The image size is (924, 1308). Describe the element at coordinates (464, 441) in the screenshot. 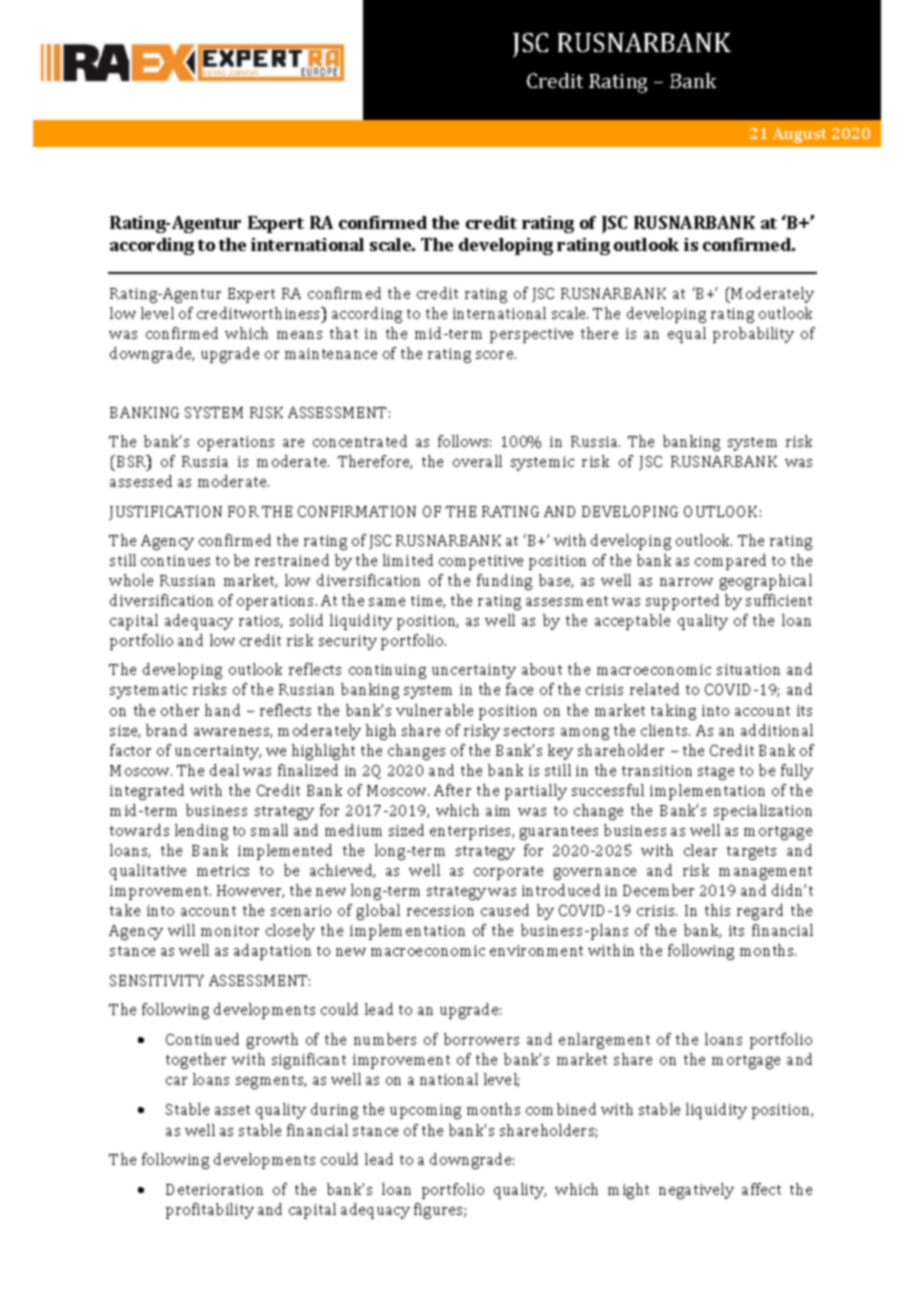

I see `follows` at that location.
